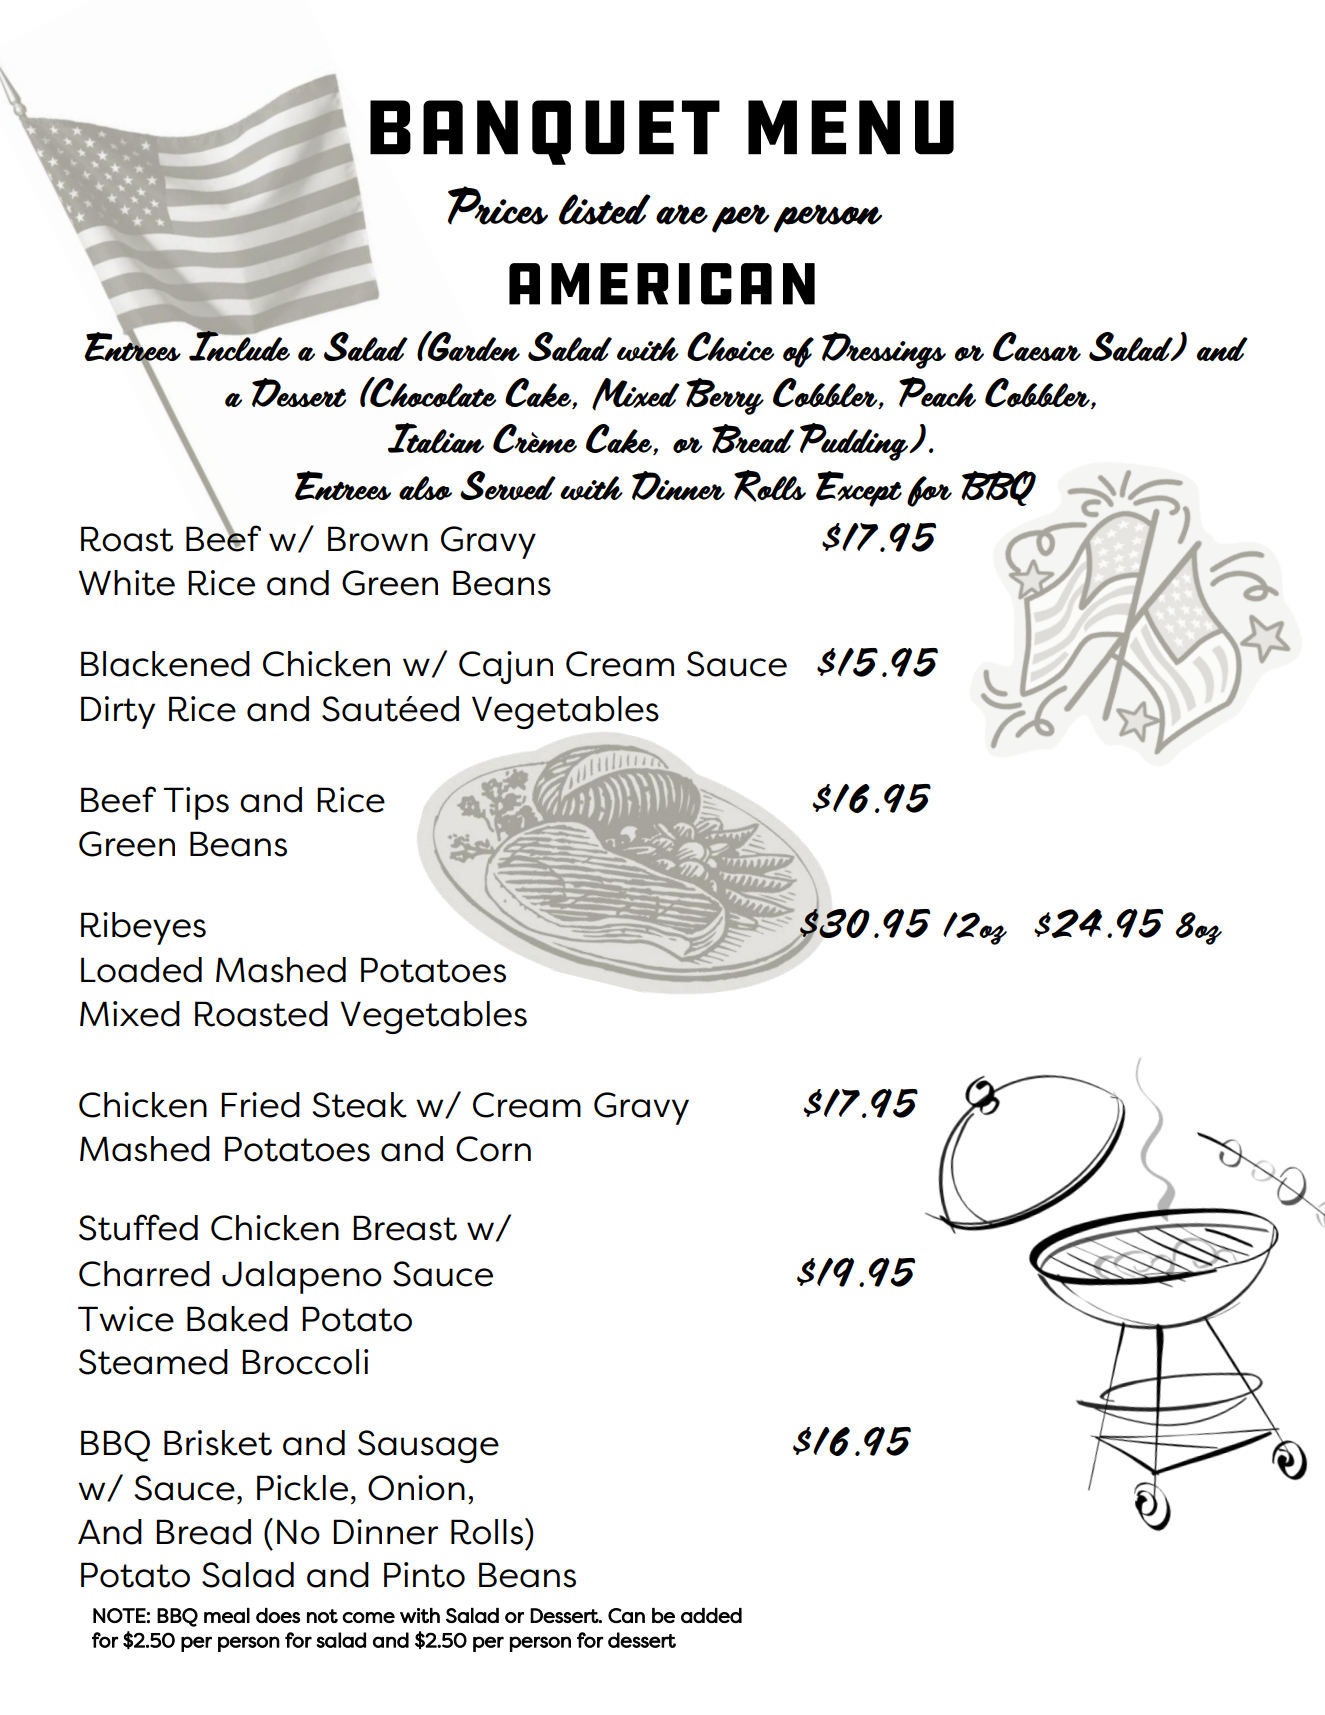 Image resolution: width=1325 pixels, height=1715 pixels. I want to click on Steak, so click(359, 1105).
